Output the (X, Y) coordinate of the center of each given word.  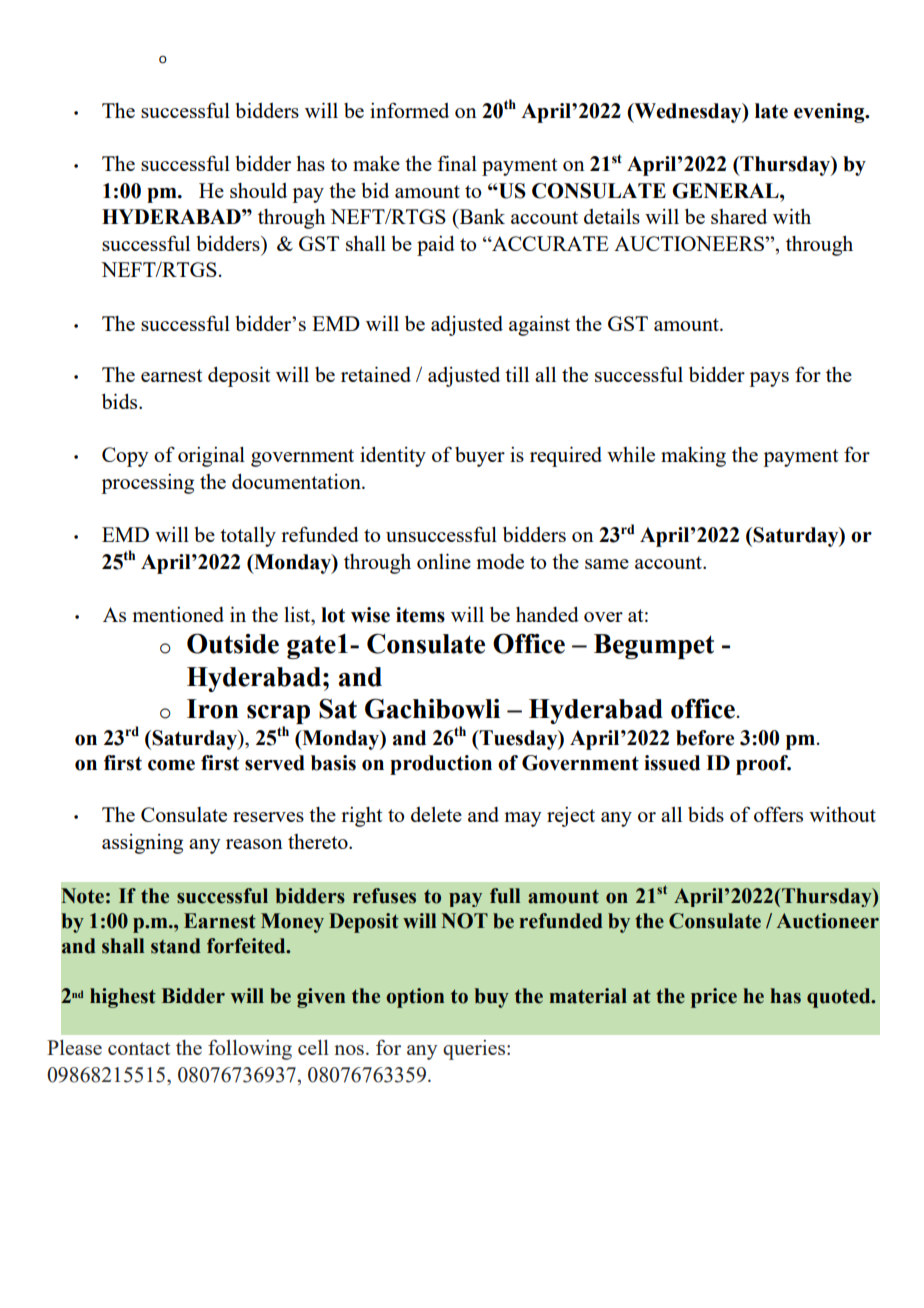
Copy (125, 457)
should (258, 190)
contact (139, 1048)
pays (769, 379)
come (171, 765)
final (457, 163)
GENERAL (726, 191)
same (607, 564)
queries (475, 1050)
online (444, 561)
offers (778, 814)
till (517, 374)
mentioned (178, 614)
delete (436, 814)
